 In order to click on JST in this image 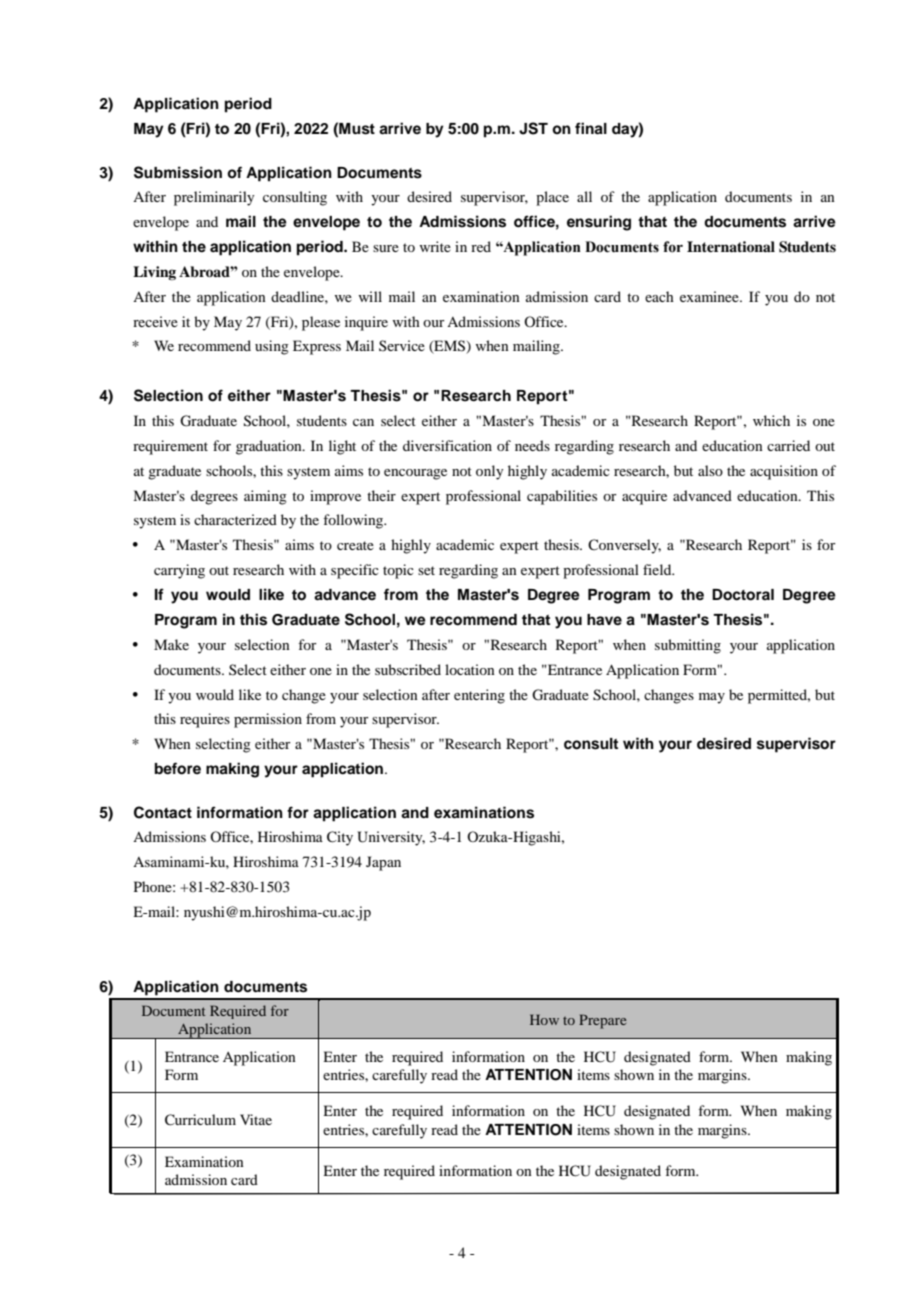, I will do `click(533, 128)`.
